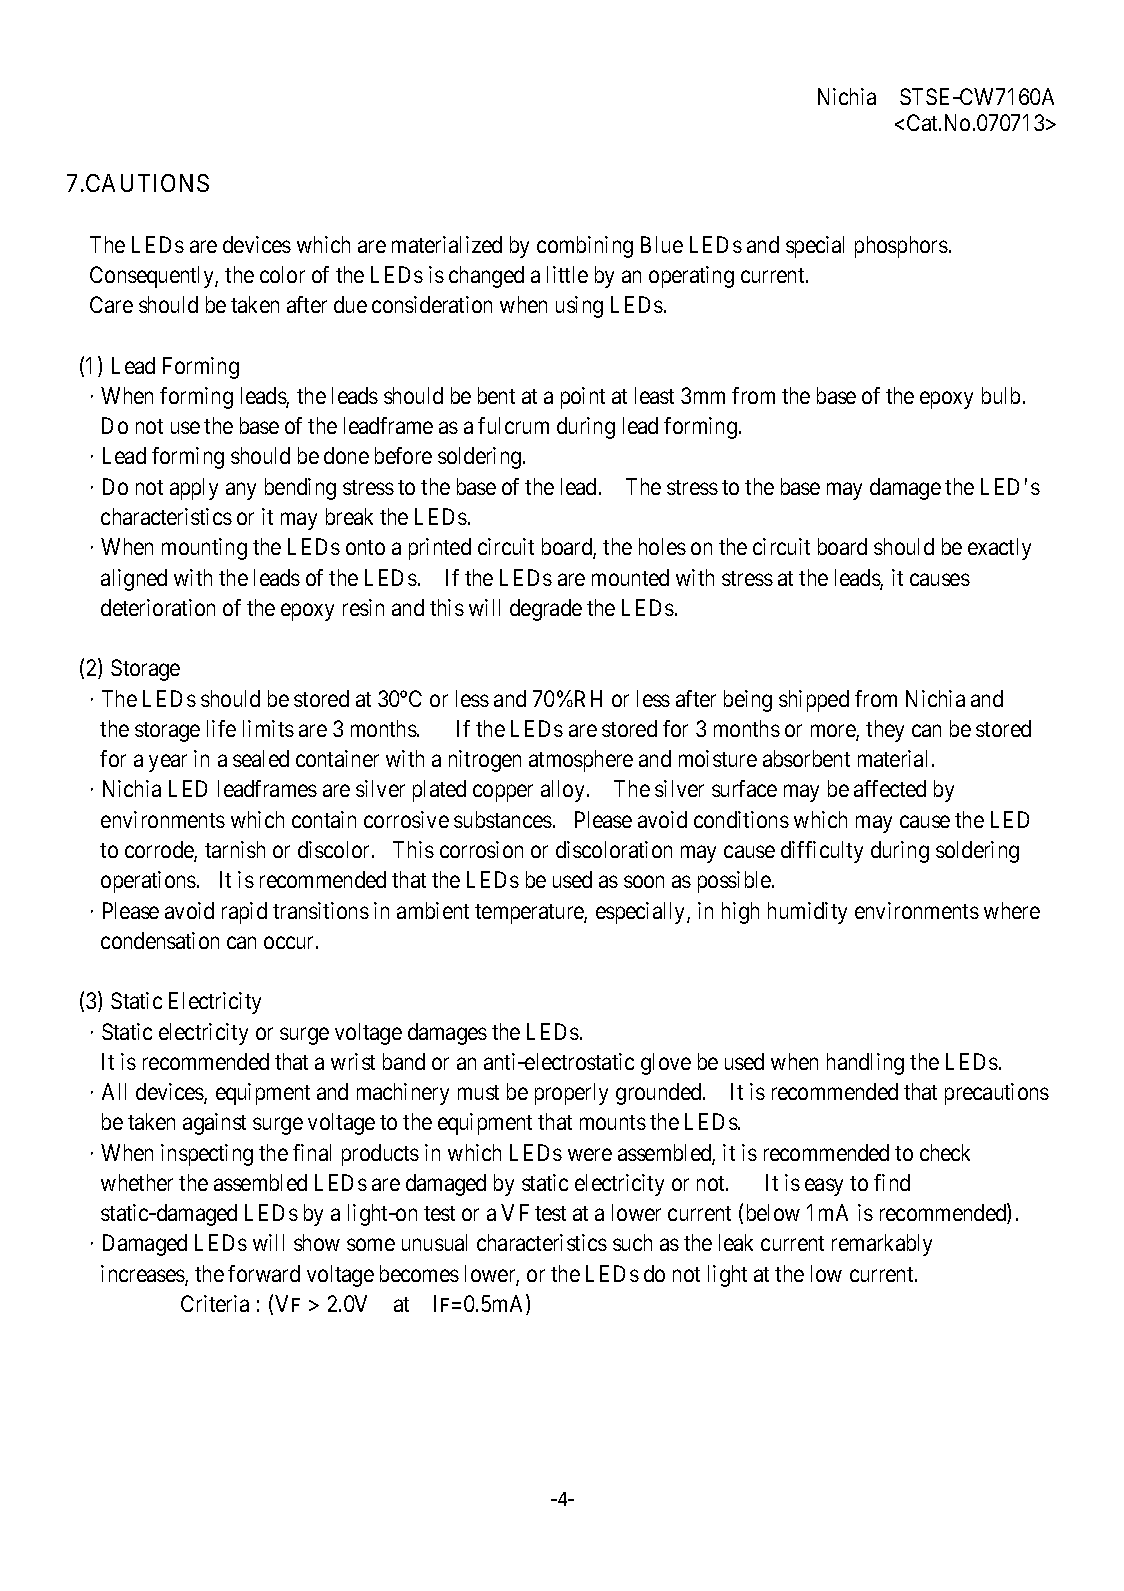 Image resolution: width=1124 pixels, height=1591 pixels. Describe the element at coordinates (901, 247) in the image. I see `phosphors` at that location.
